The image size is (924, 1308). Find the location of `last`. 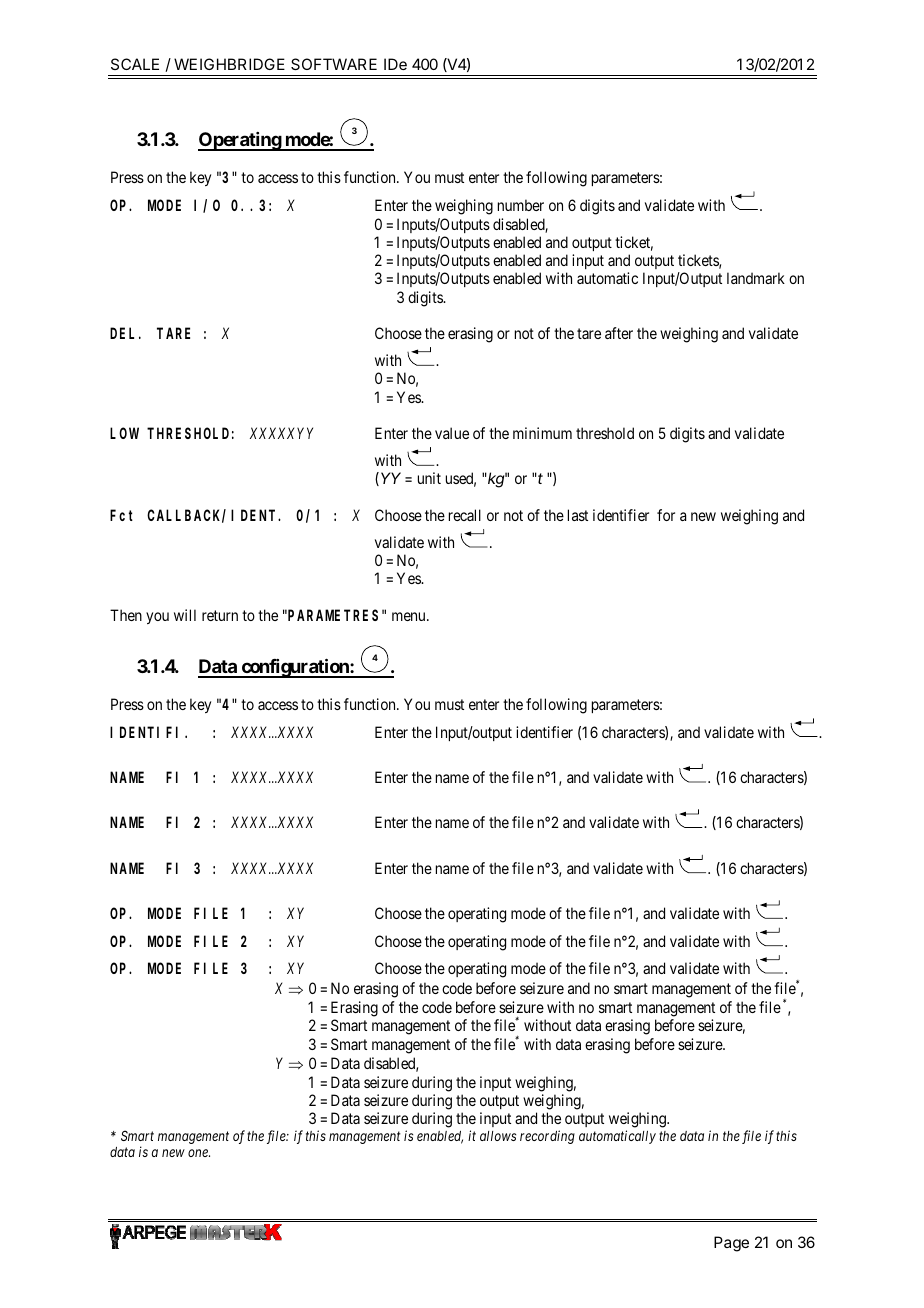

last is located at coordinates (578, 515).
